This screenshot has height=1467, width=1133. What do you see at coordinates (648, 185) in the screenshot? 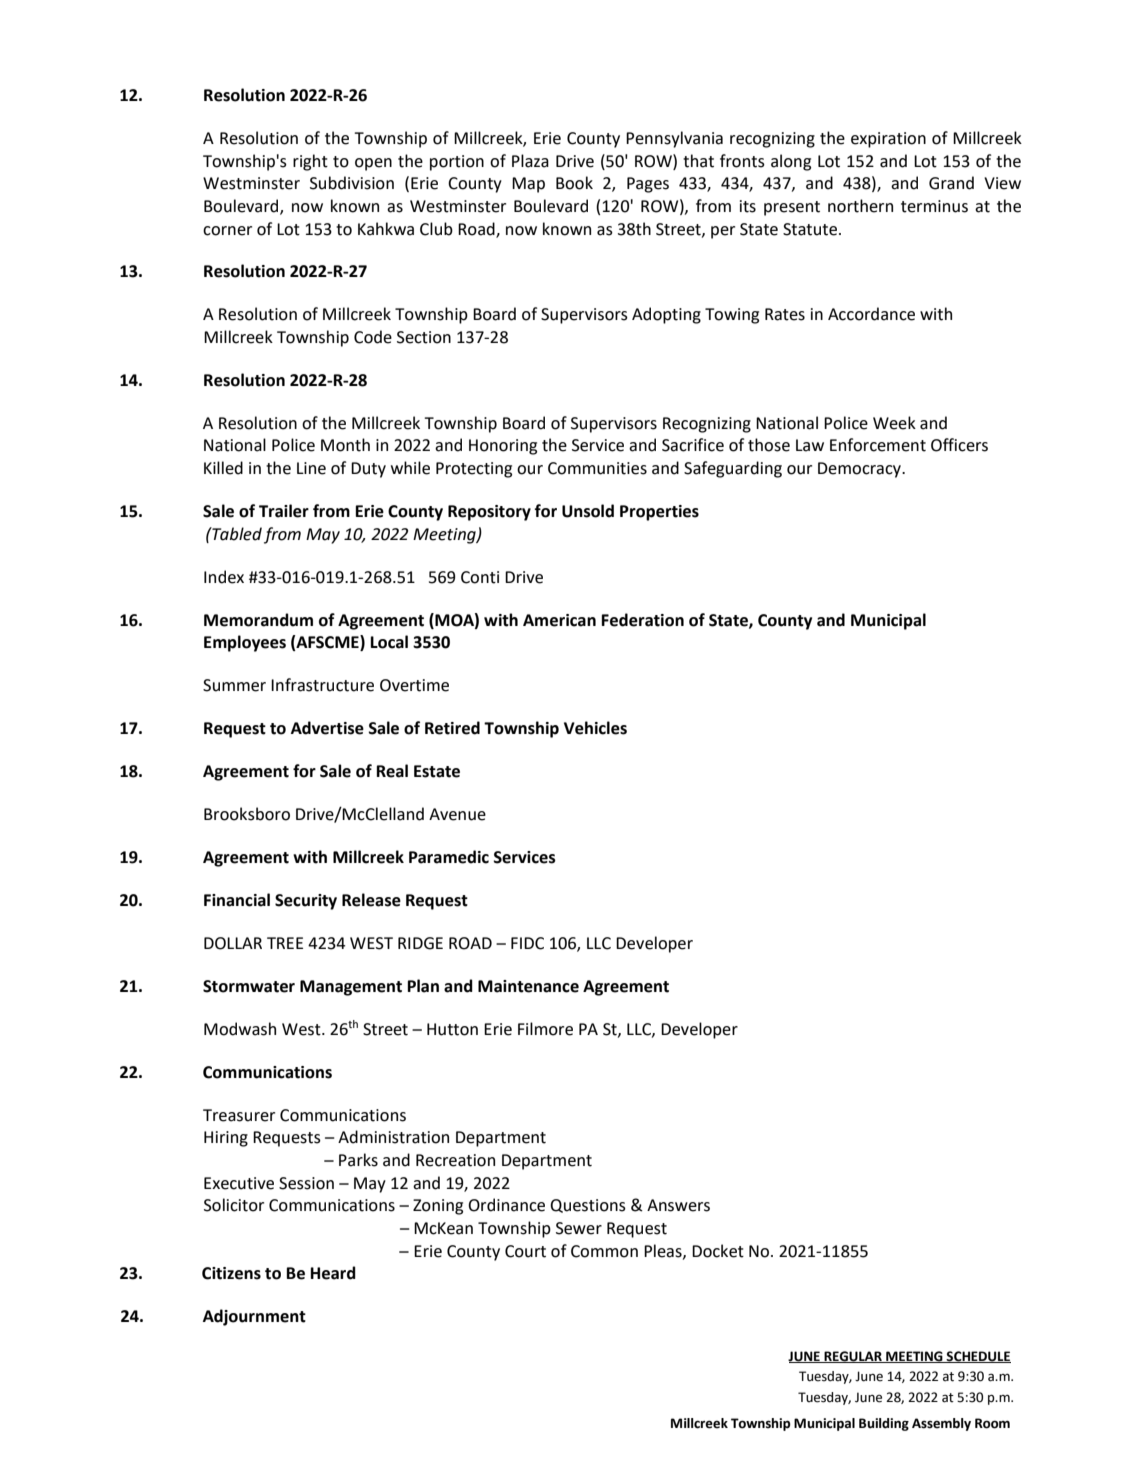
I see `Pages` at bounding box center [648, 185].
